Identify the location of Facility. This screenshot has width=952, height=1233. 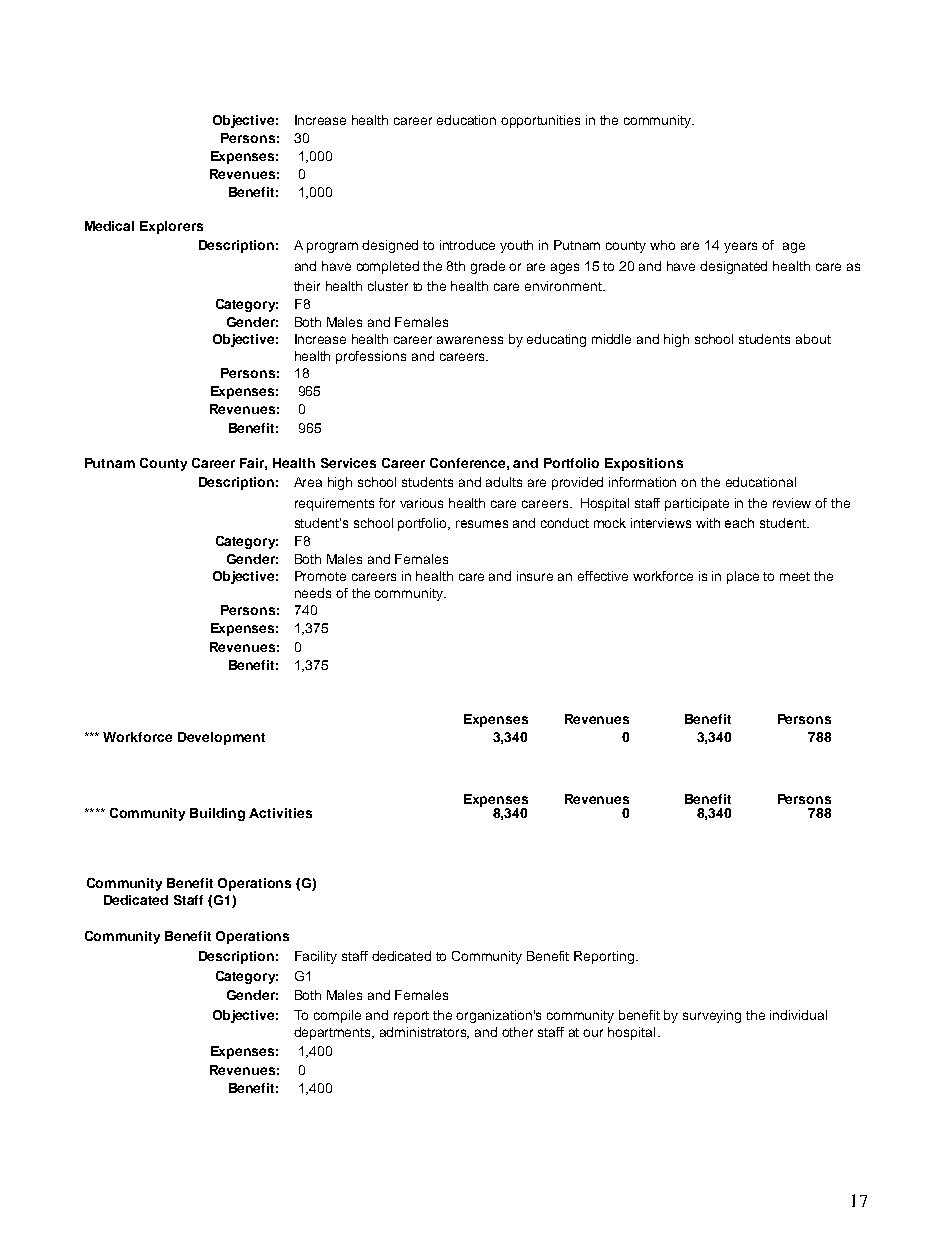
(316, 957).
